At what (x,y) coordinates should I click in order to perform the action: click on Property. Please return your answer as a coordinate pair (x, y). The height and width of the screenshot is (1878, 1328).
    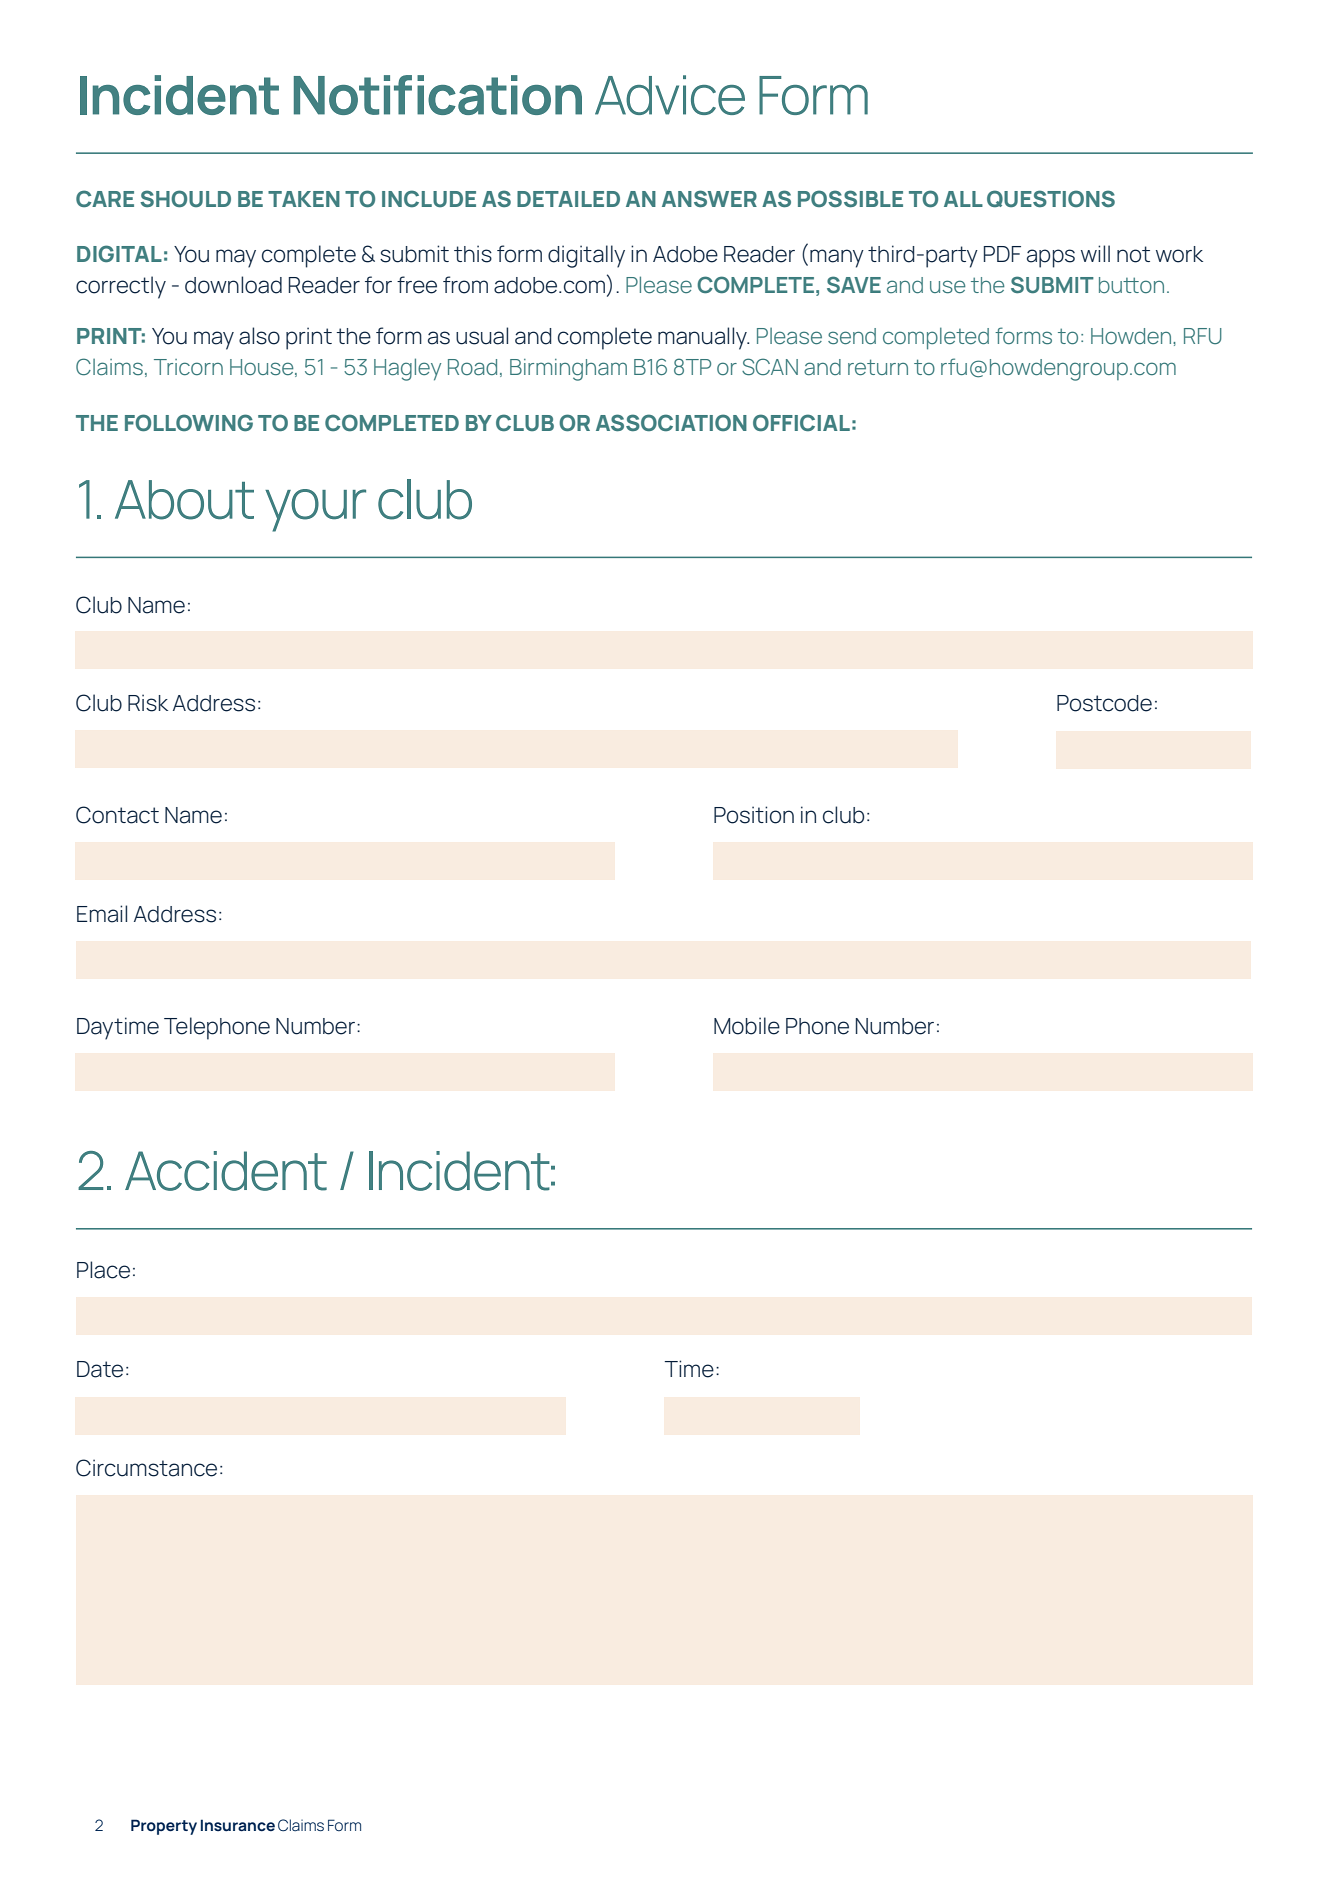
    Looking at the image, I should click on (164, 1827).
